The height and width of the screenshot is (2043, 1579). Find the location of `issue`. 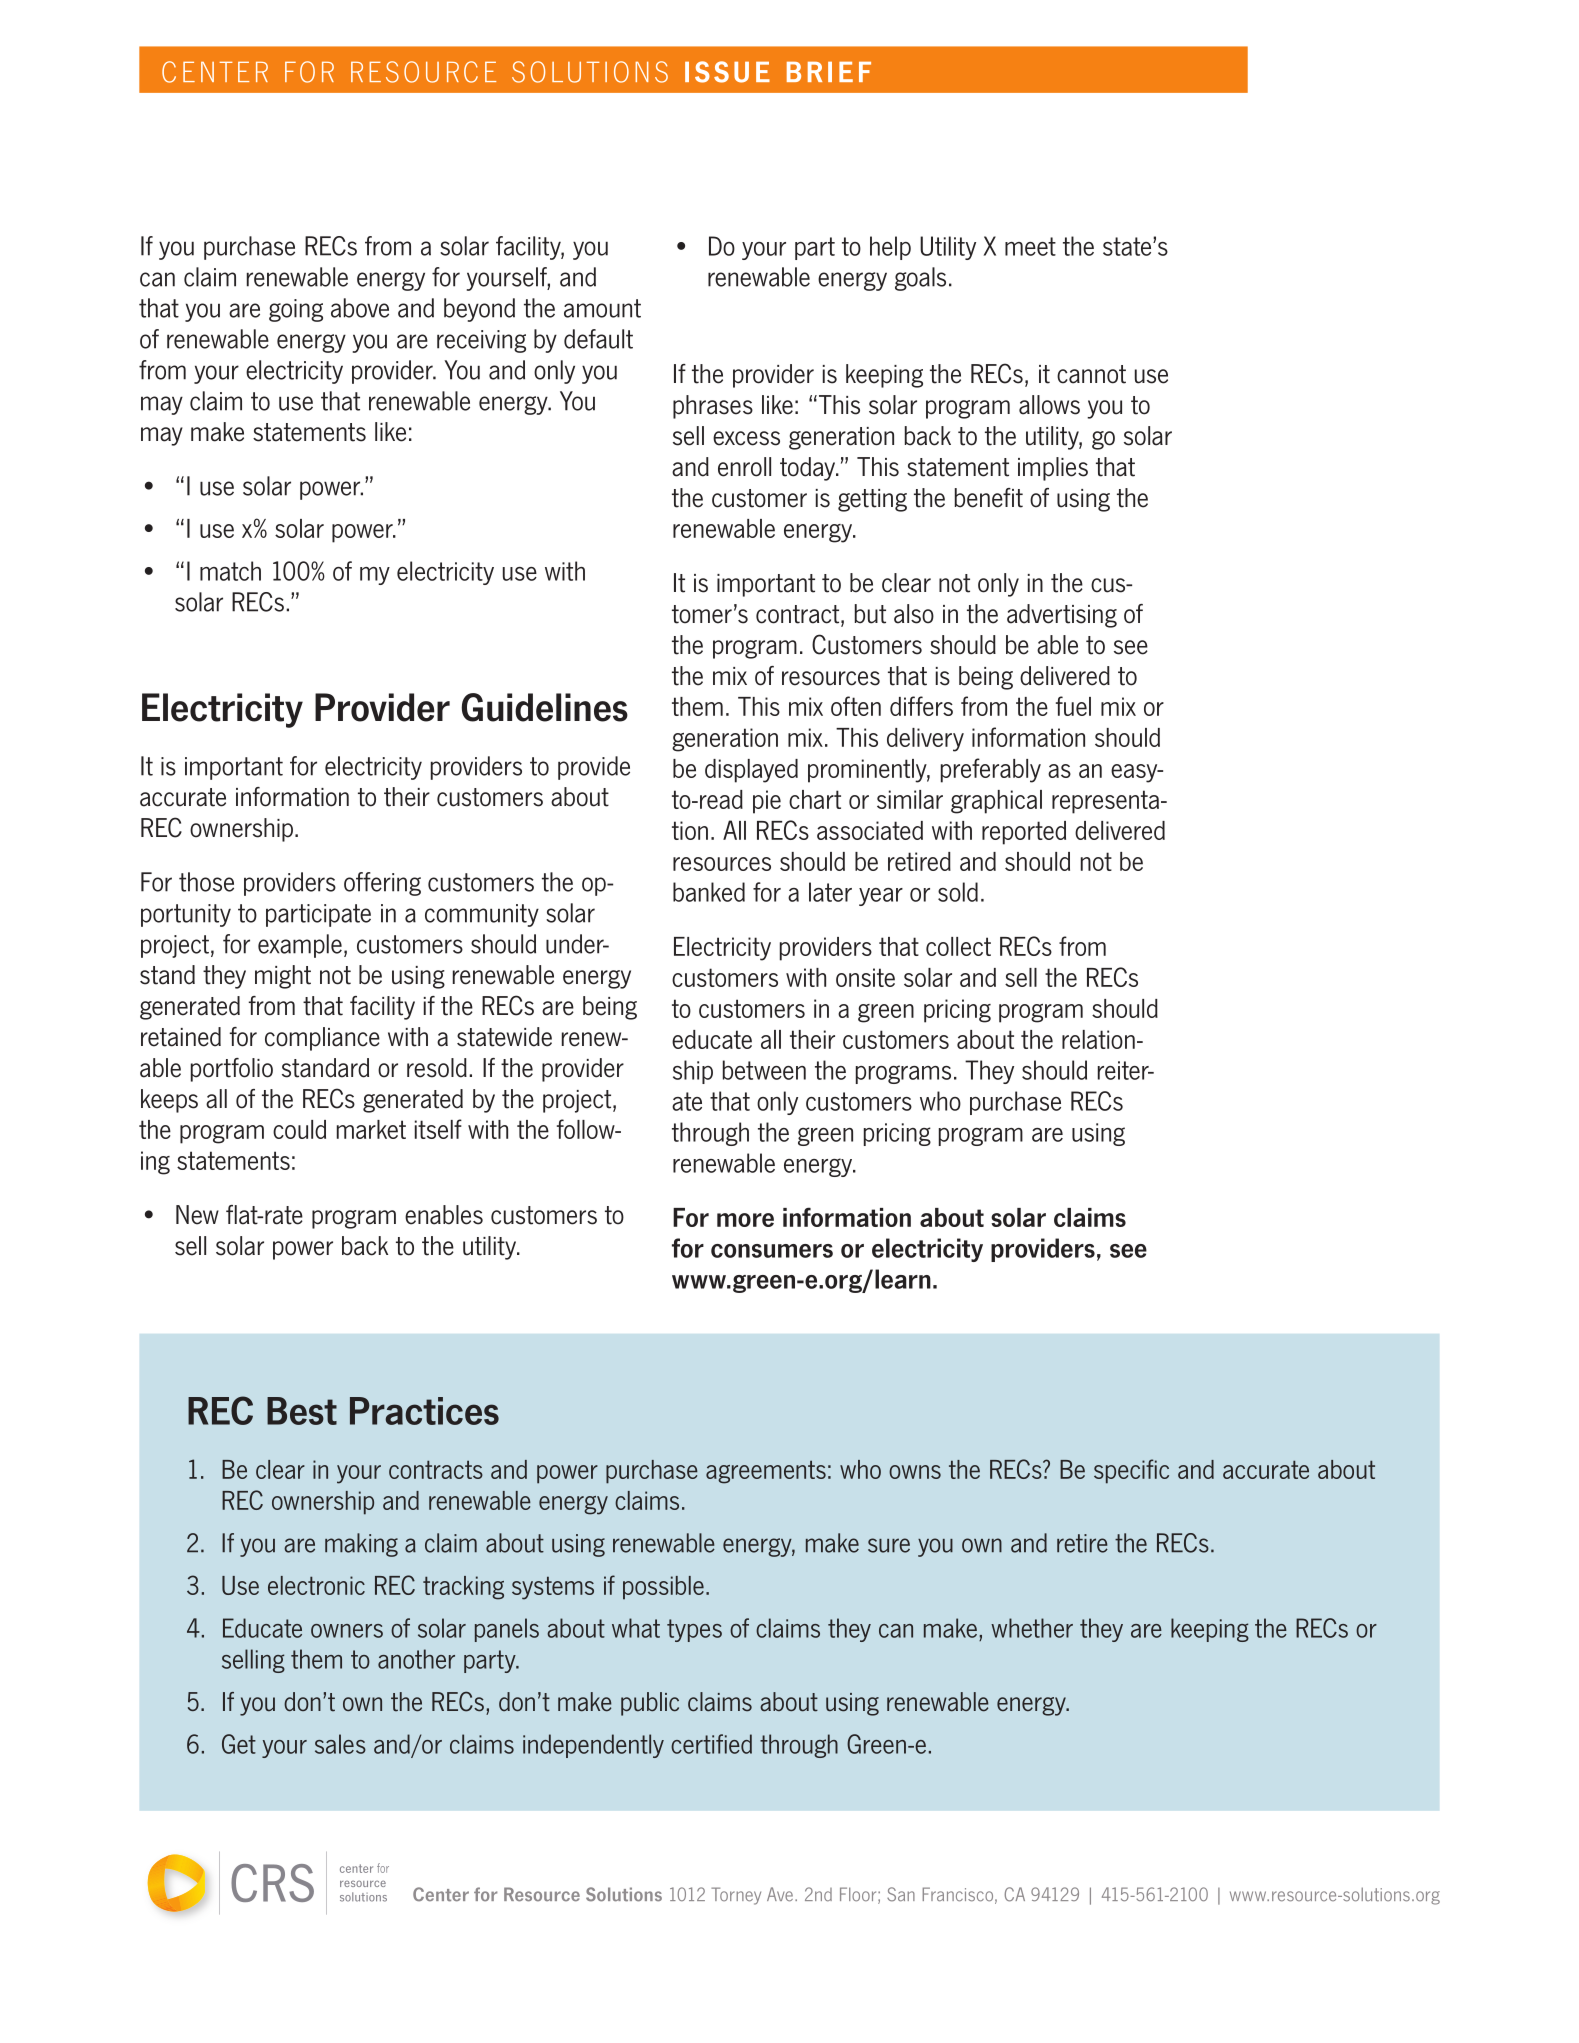

issue is located at coordinates (727, 72).
